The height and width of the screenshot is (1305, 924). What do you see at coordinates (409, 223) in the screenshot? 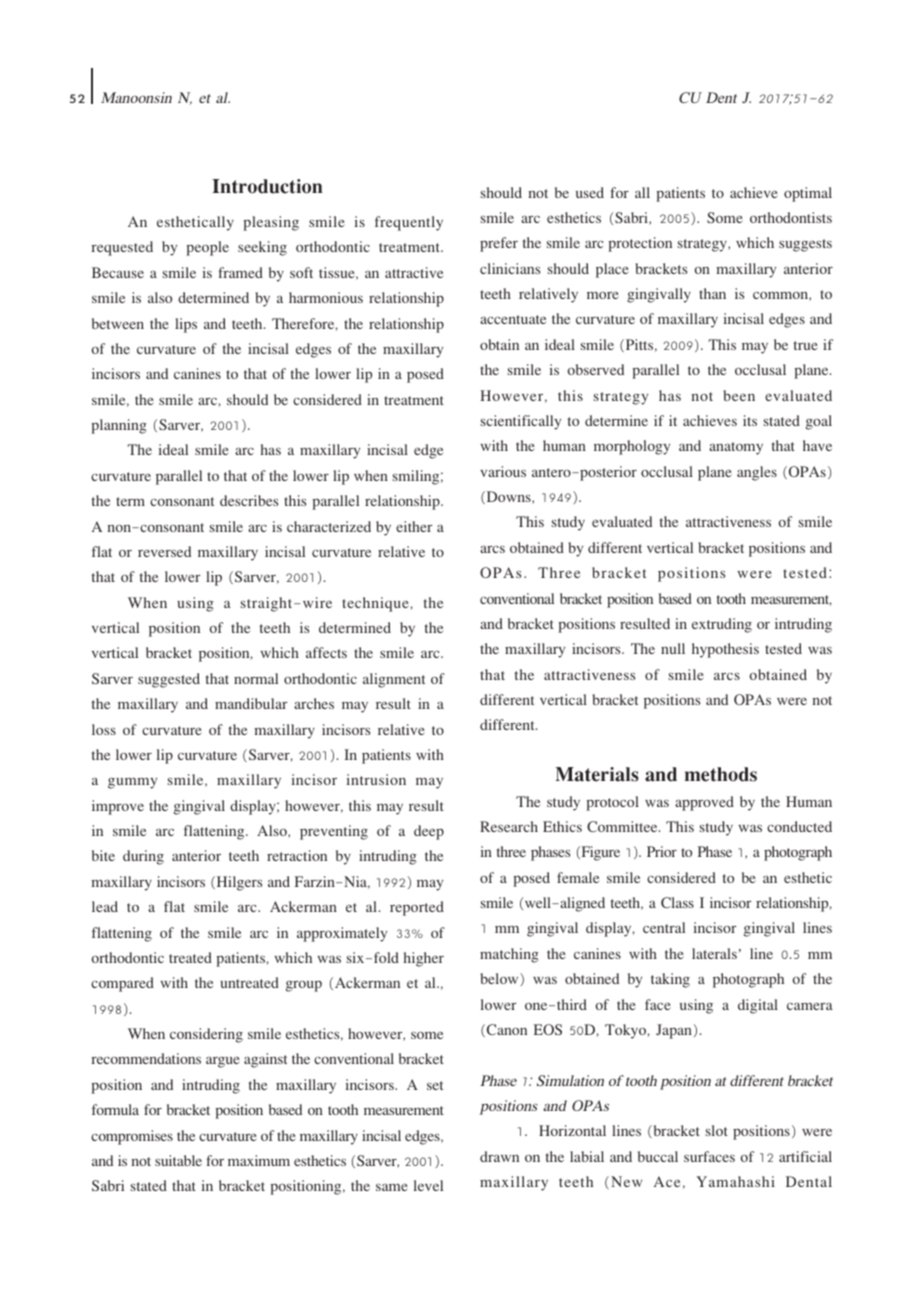
I see `frequently` at bounding box center [409, 223].
